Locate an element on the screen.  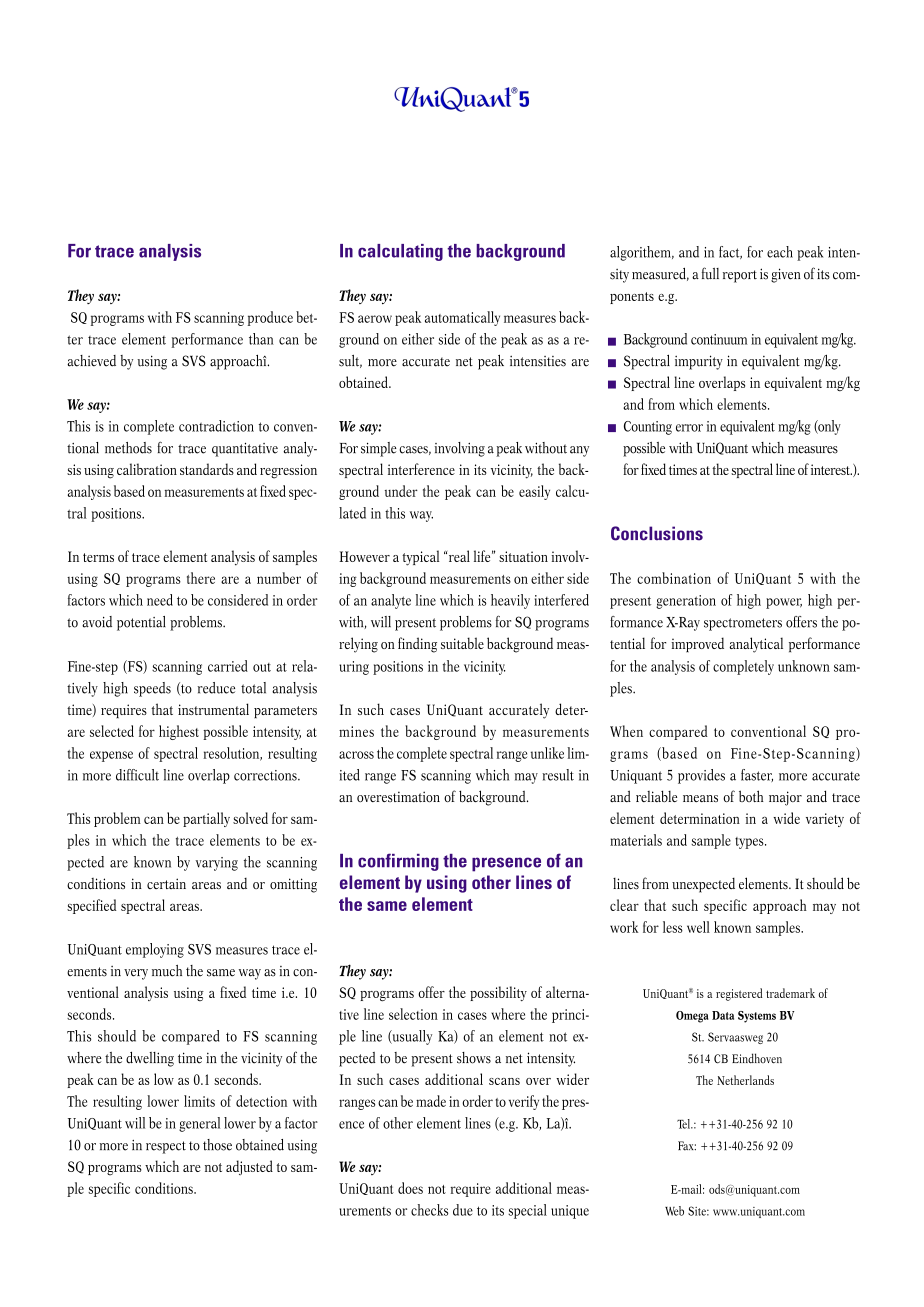
faster is located at coordinates (757, 775).
